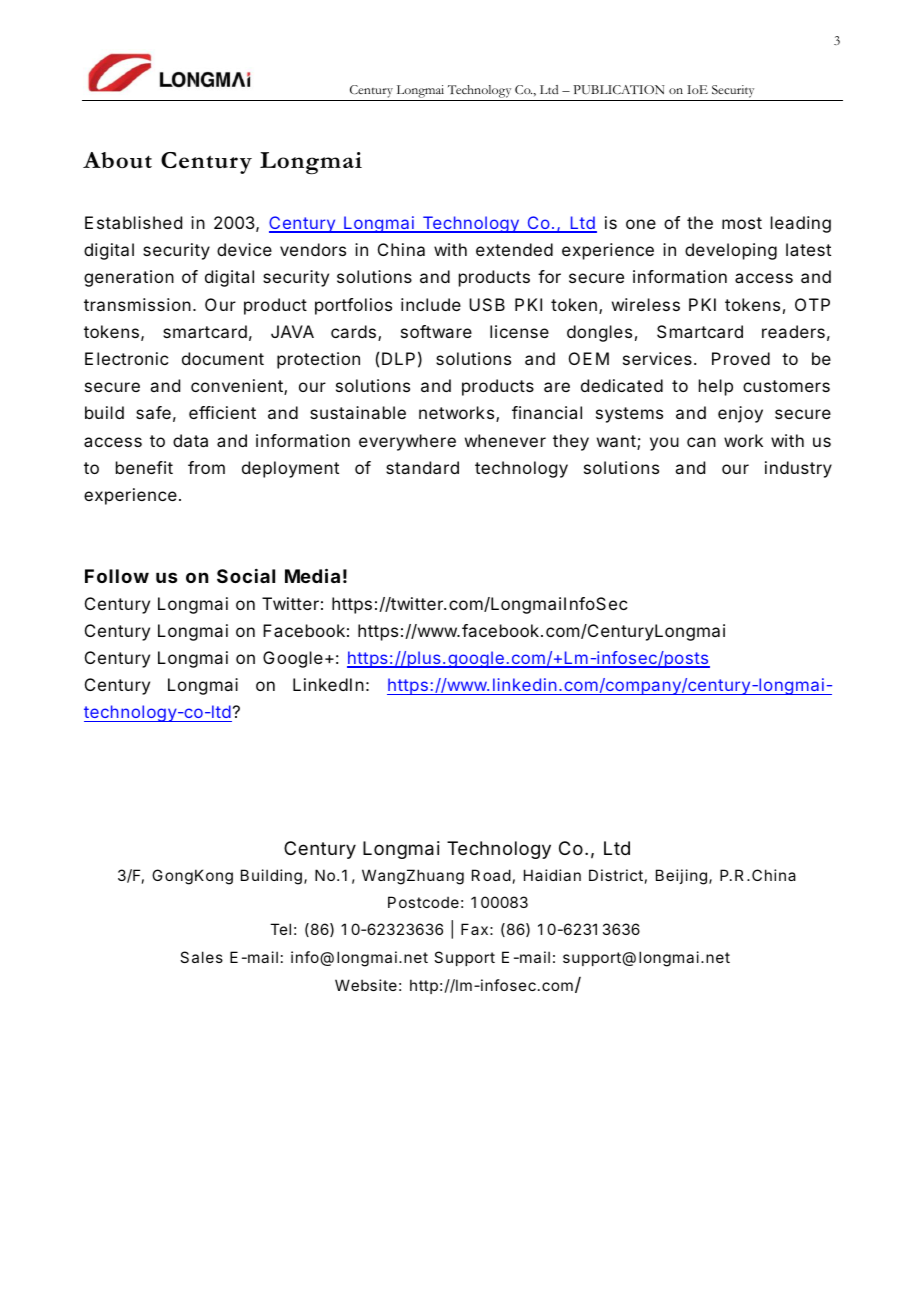 The image size is (924, 1308). Describe the element at coordinates (742, 223) in the document. I see `most` at that location.
